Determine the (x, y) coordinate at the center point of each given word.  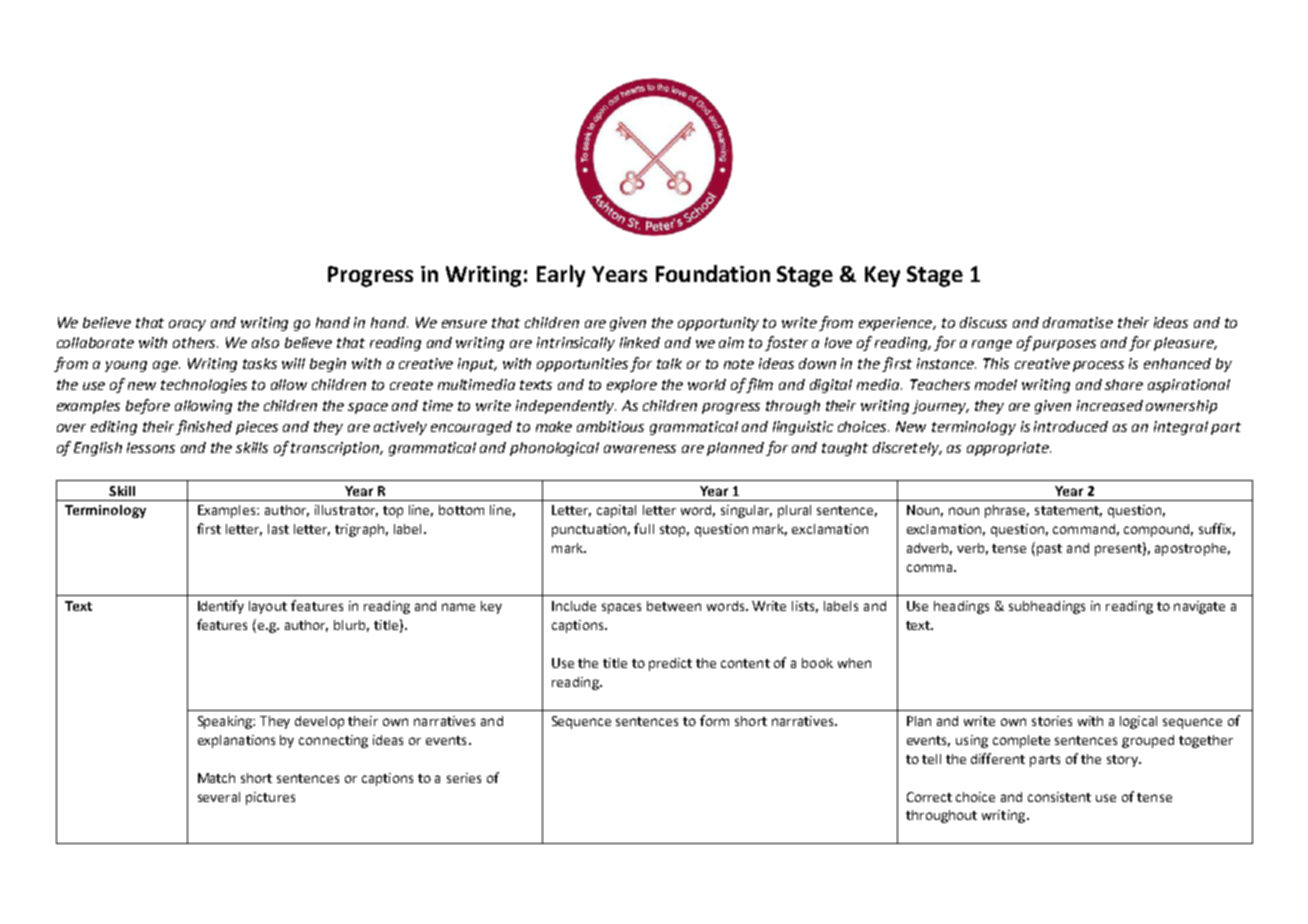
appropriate (1009, 449)
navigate (1199, 607)
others (195, 342)
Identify (221, 607)
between (674, 606)
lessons (151, 447)
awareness (640, 449)
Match (216, 778)
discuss (983, 322)
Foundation (713, 273)
